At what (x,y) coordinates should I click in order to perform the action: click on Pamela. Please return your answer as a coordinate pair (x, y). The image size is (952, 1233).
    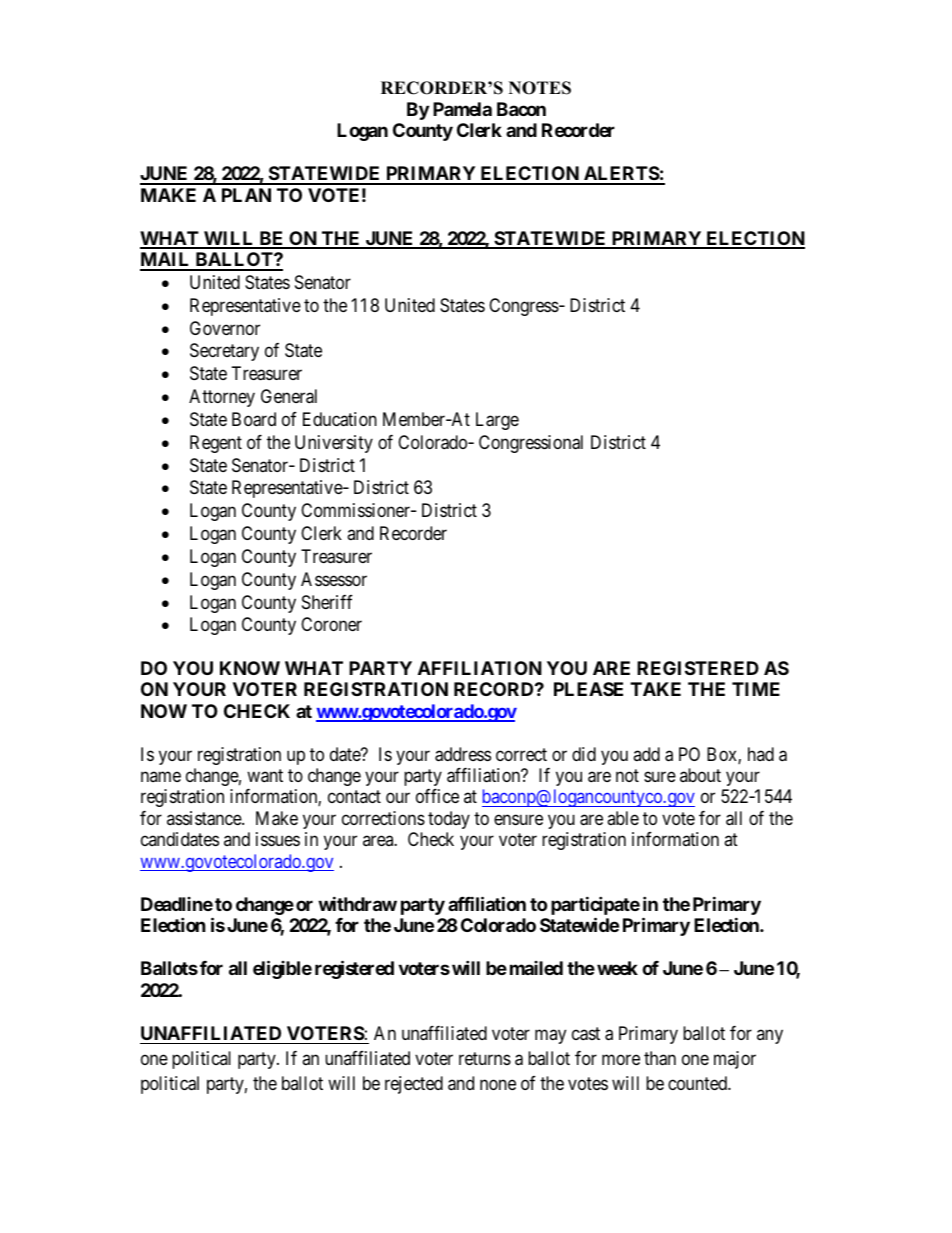
    Looking at the image, I should click on (462, 109).
